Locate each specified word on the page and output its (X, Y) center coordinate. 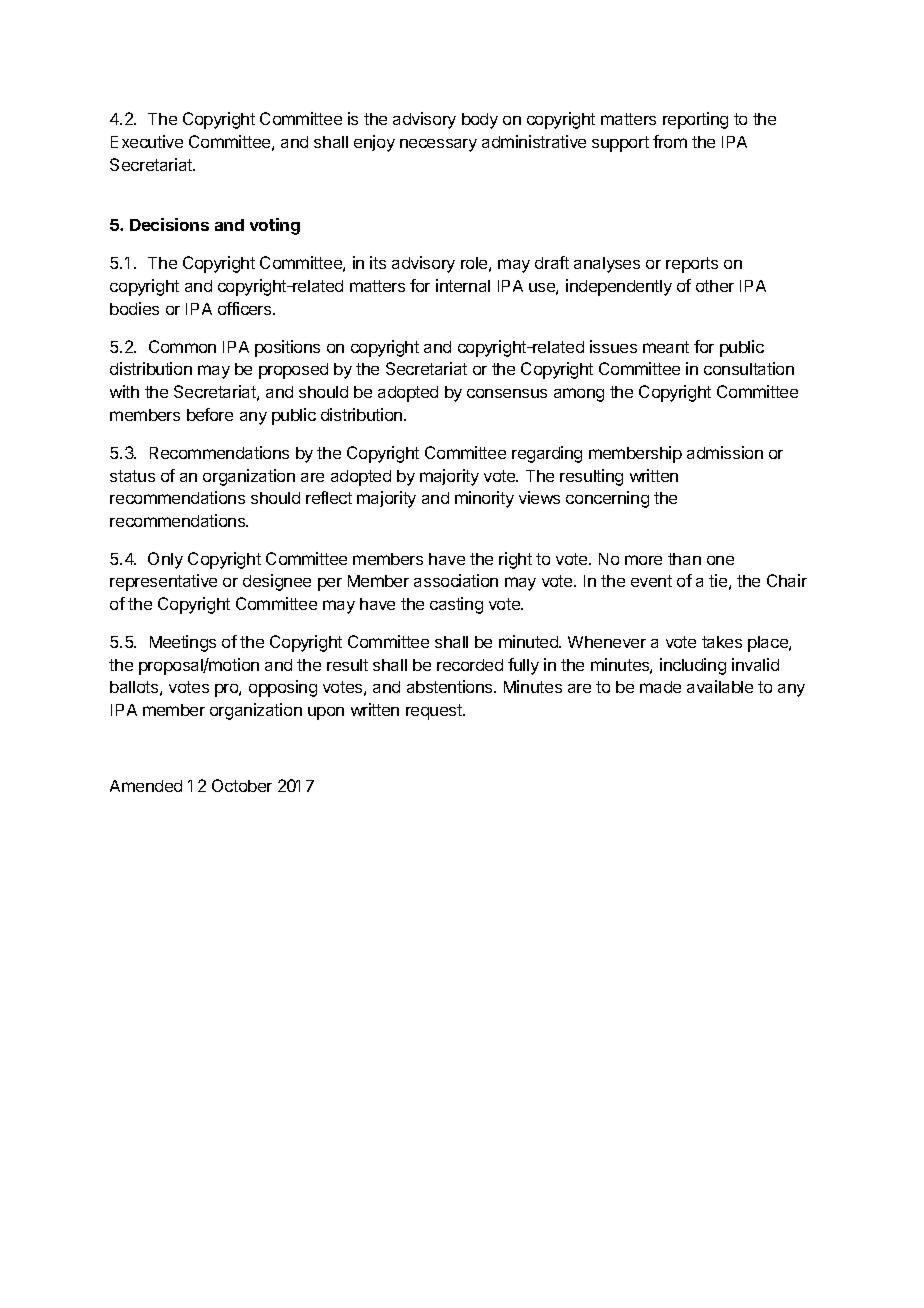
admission (725, 452)
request (435, 712)
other (715, 286)
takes (722, 642)
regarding (547, 454)
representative (163, 582)
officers (246, 308)
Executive (147, 141)
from (670, 141)
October (242, 785)
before (210, 414)
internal (463, 285)
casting (456, 605)
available (720, 686)
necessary (438, 145)
